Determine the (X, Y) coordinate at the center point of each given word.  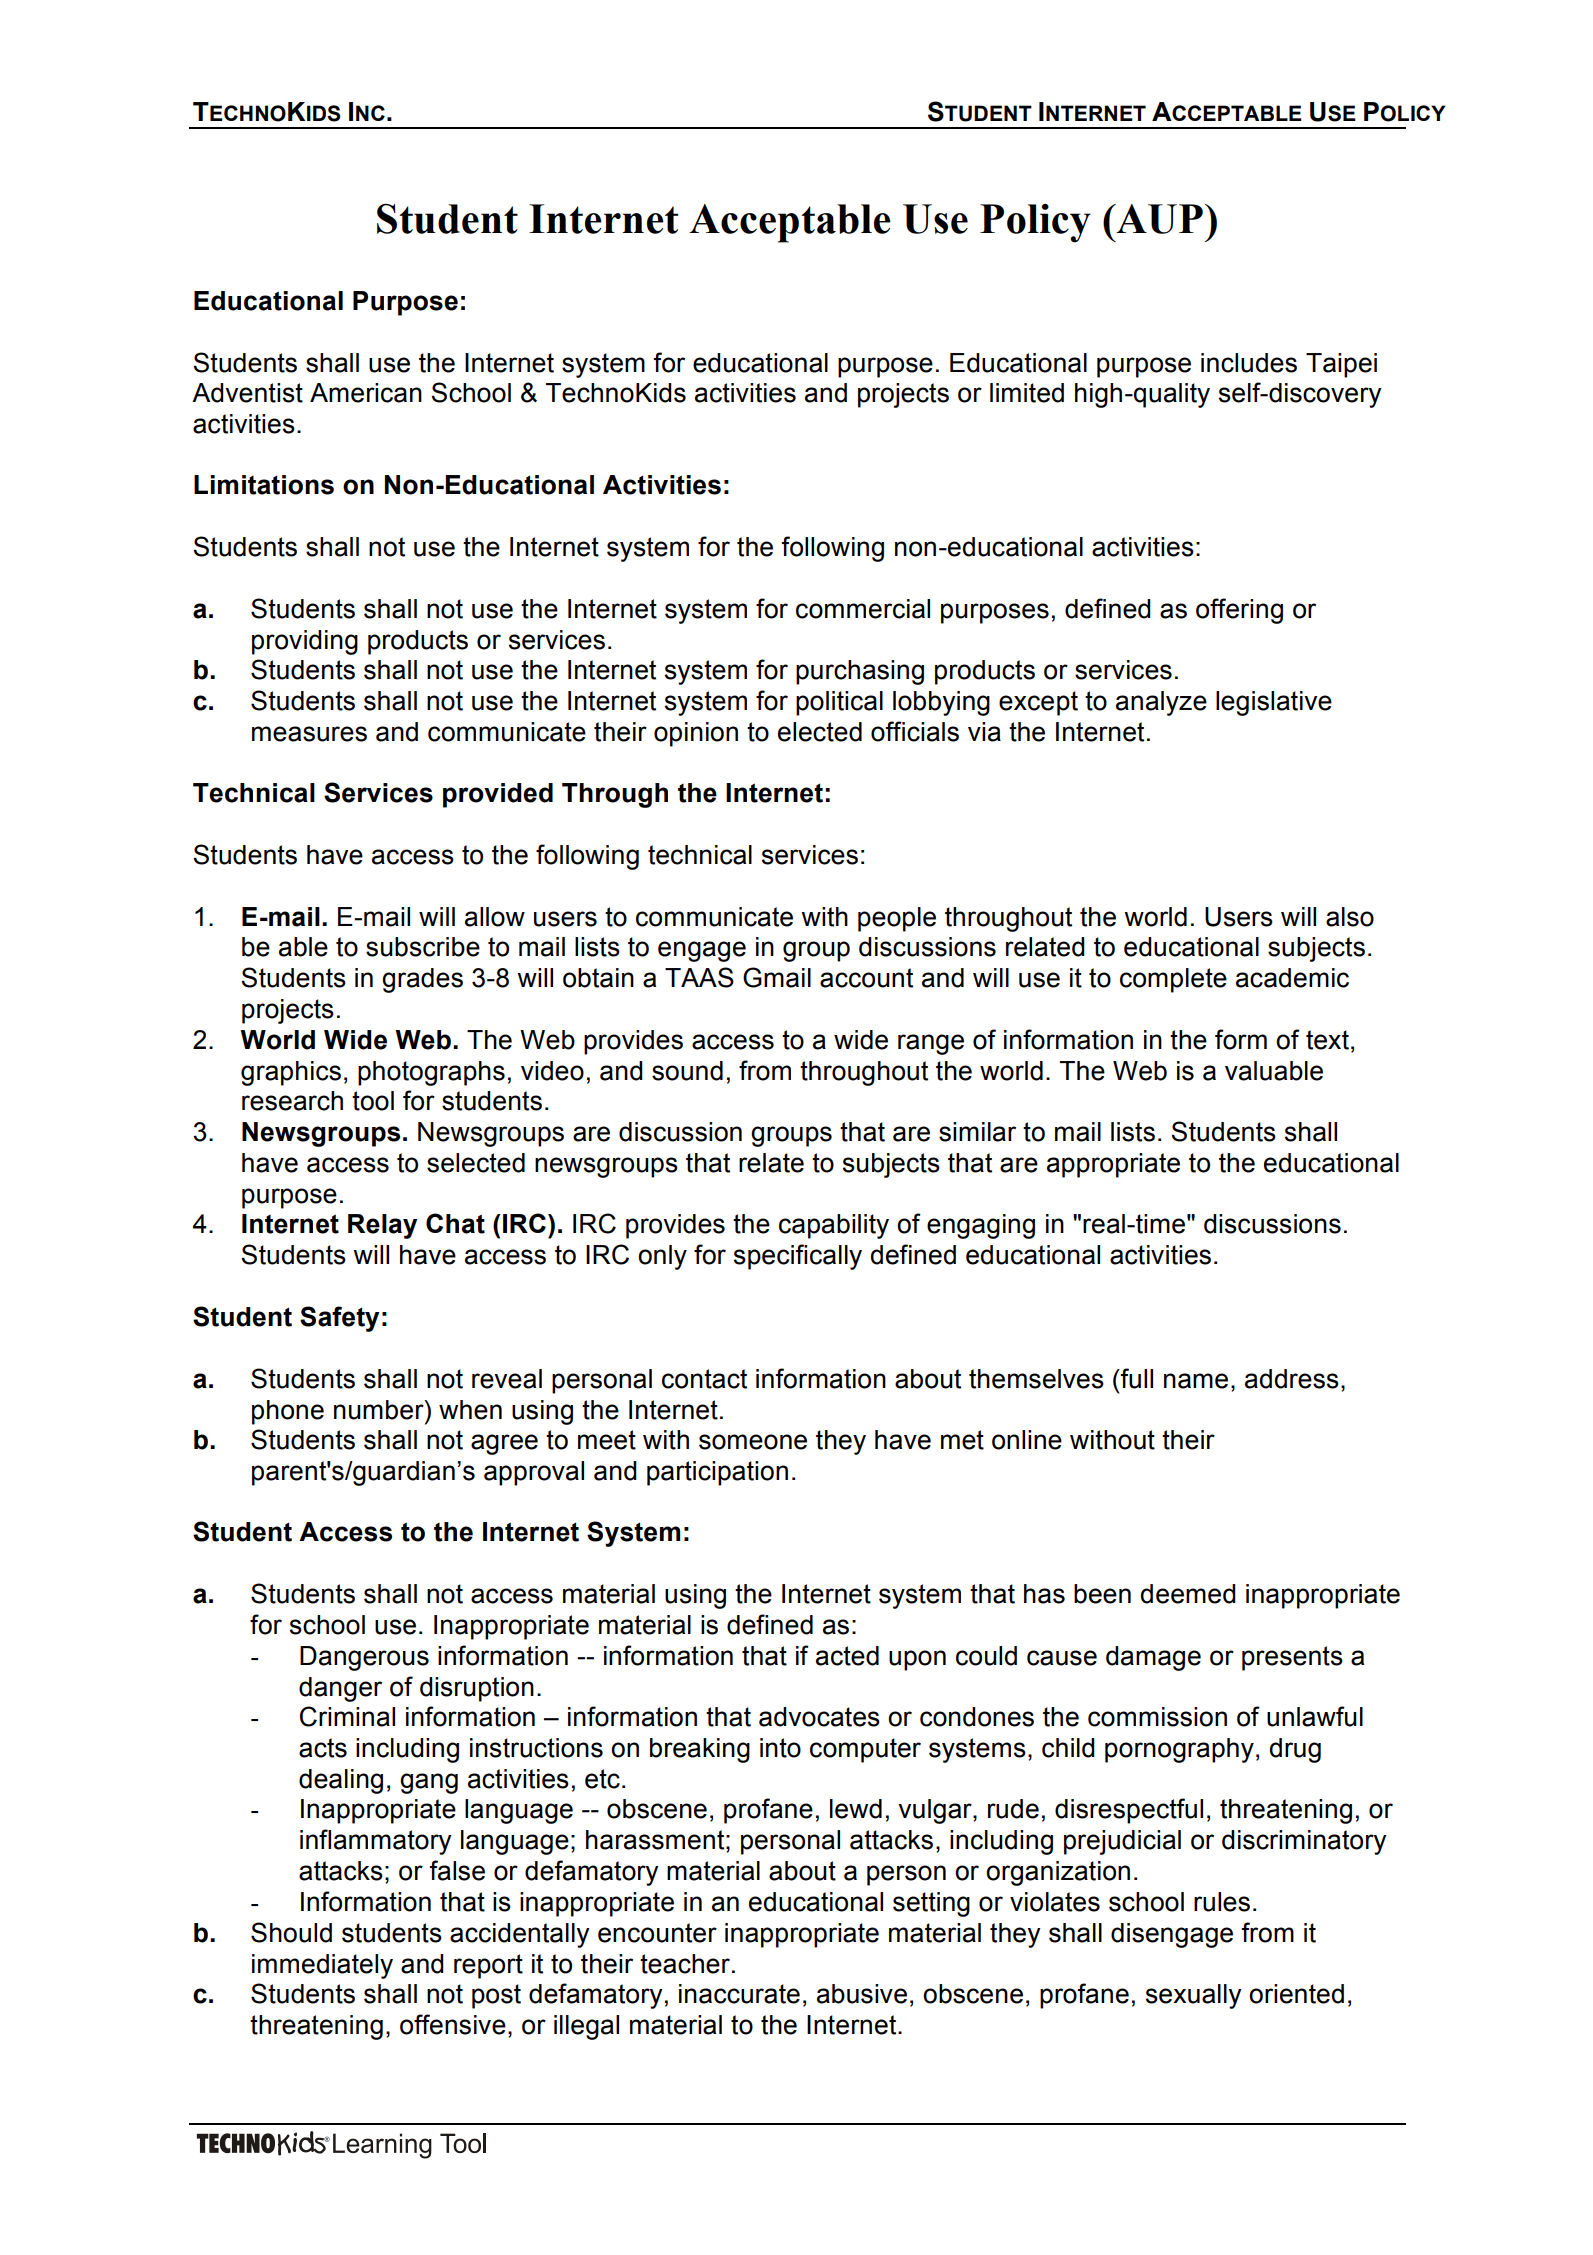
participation (717, 1473)
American (366, 393)
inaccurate (739, 1994)
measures (309, 734)
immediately (322, 1966)
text (1327, 1040)
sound (687, 1071)
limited (1027, 393)
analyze (1161, 703)
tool (373, 1101)
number (380, 1410)
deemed (1188, 1594)
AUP (1158, 219)
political (839, 703)
